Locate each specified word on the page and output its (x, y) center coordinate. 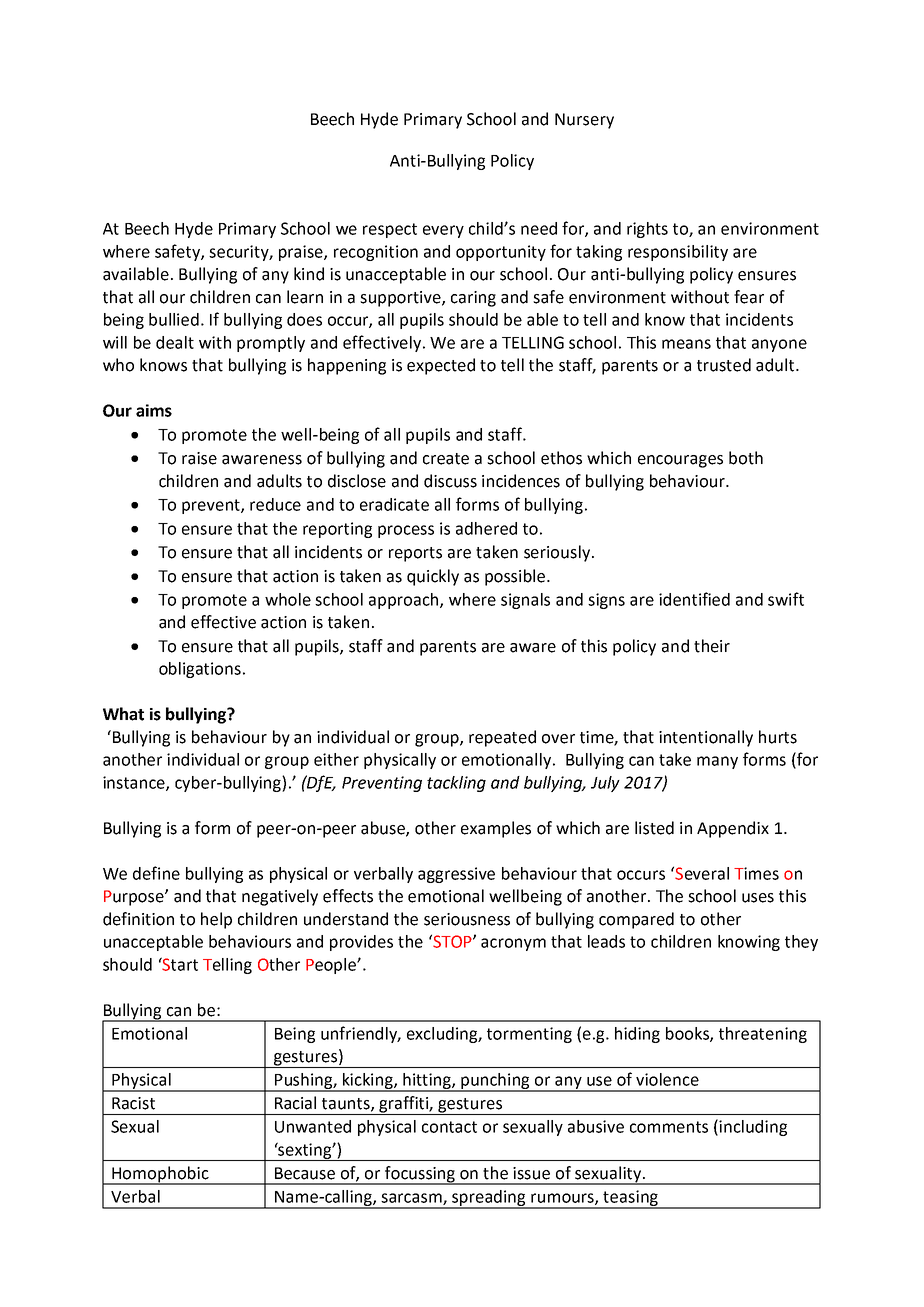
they (801, 943)
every (443, 231)
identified (694, 599)
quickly (433, 577)
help (216, 920)
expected (441, 366)
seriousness (467, 919)
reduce (275, 504)
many (717, 762)
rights (647, 230)
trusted (724, 365)
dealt (175, 342)
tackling (456, 784)
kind (309, 274)
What (123, 714)
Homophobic (160, 1175)
